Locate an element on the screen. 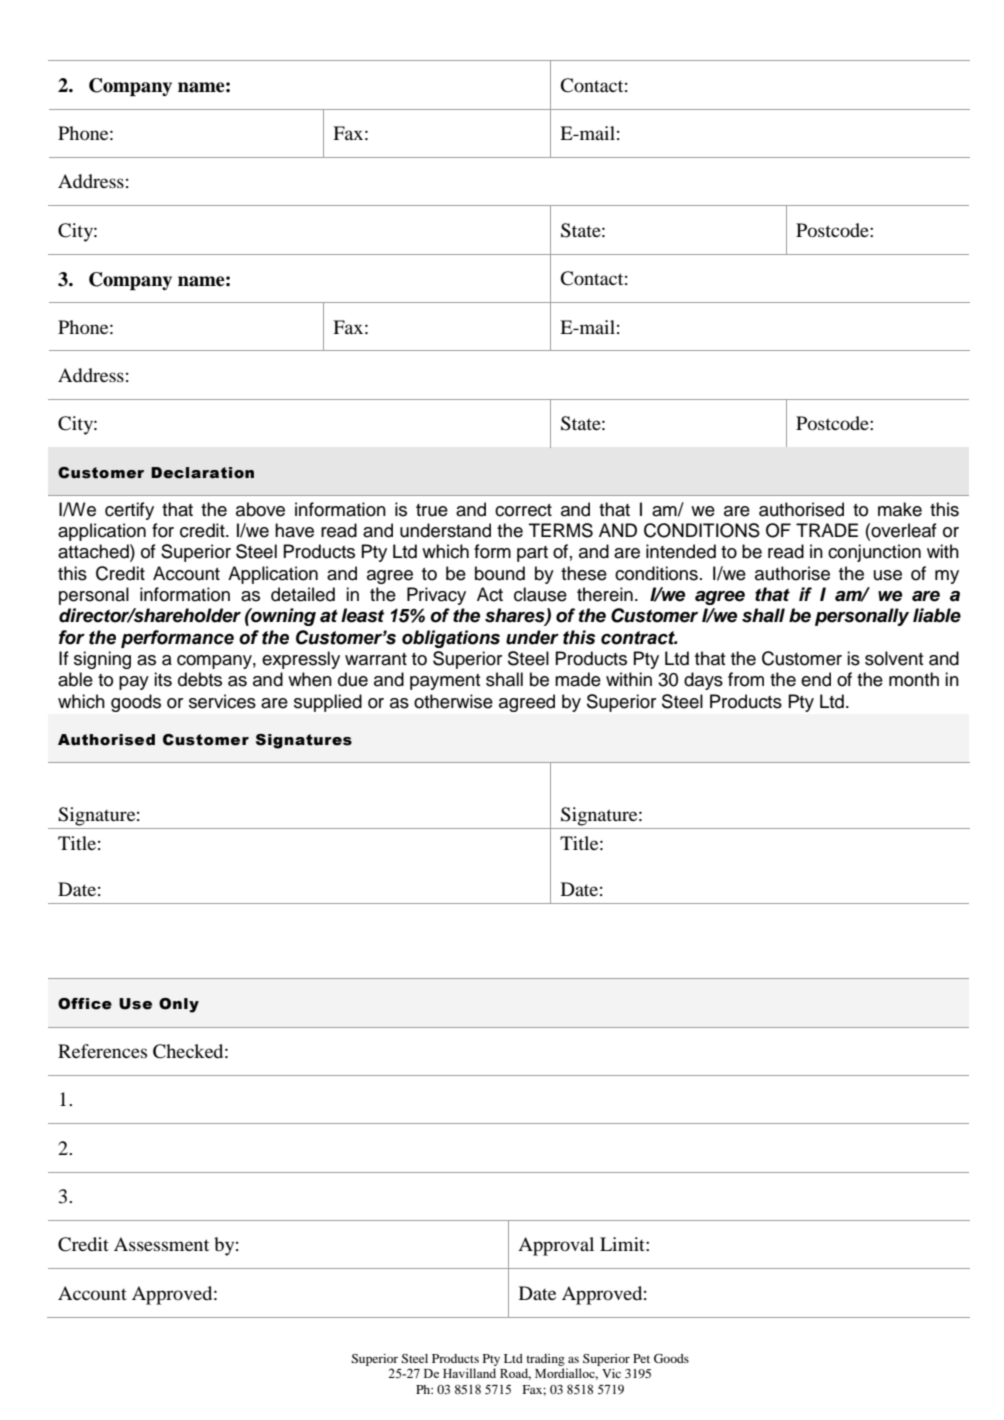  services is located at coordinates (222, 701).
